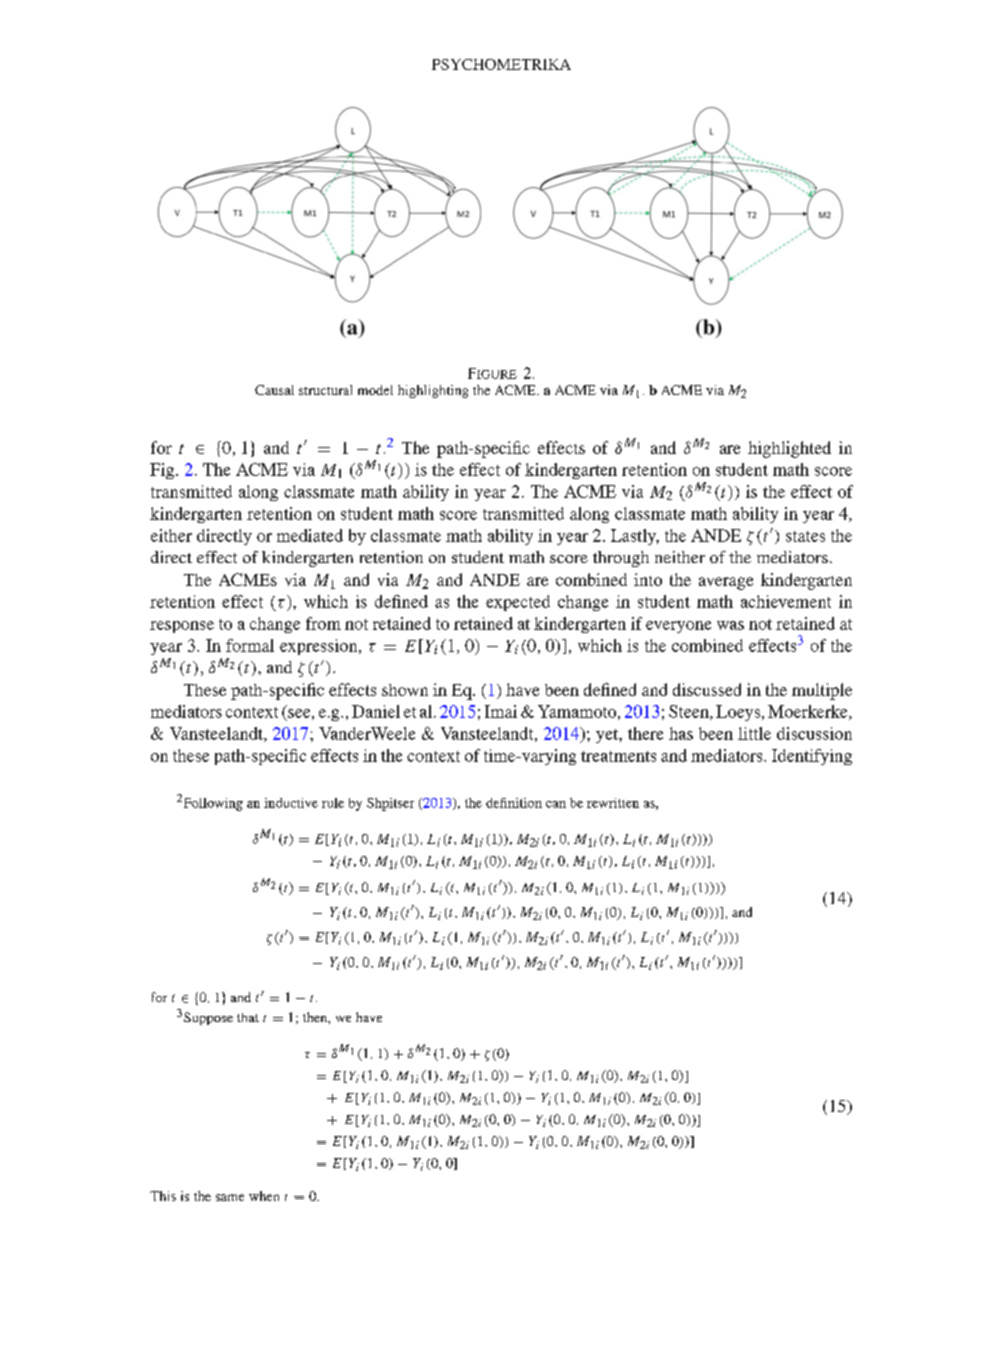  Describe the element at coordinates (248, 1017) in the screenshot. I see `that` at that location.
